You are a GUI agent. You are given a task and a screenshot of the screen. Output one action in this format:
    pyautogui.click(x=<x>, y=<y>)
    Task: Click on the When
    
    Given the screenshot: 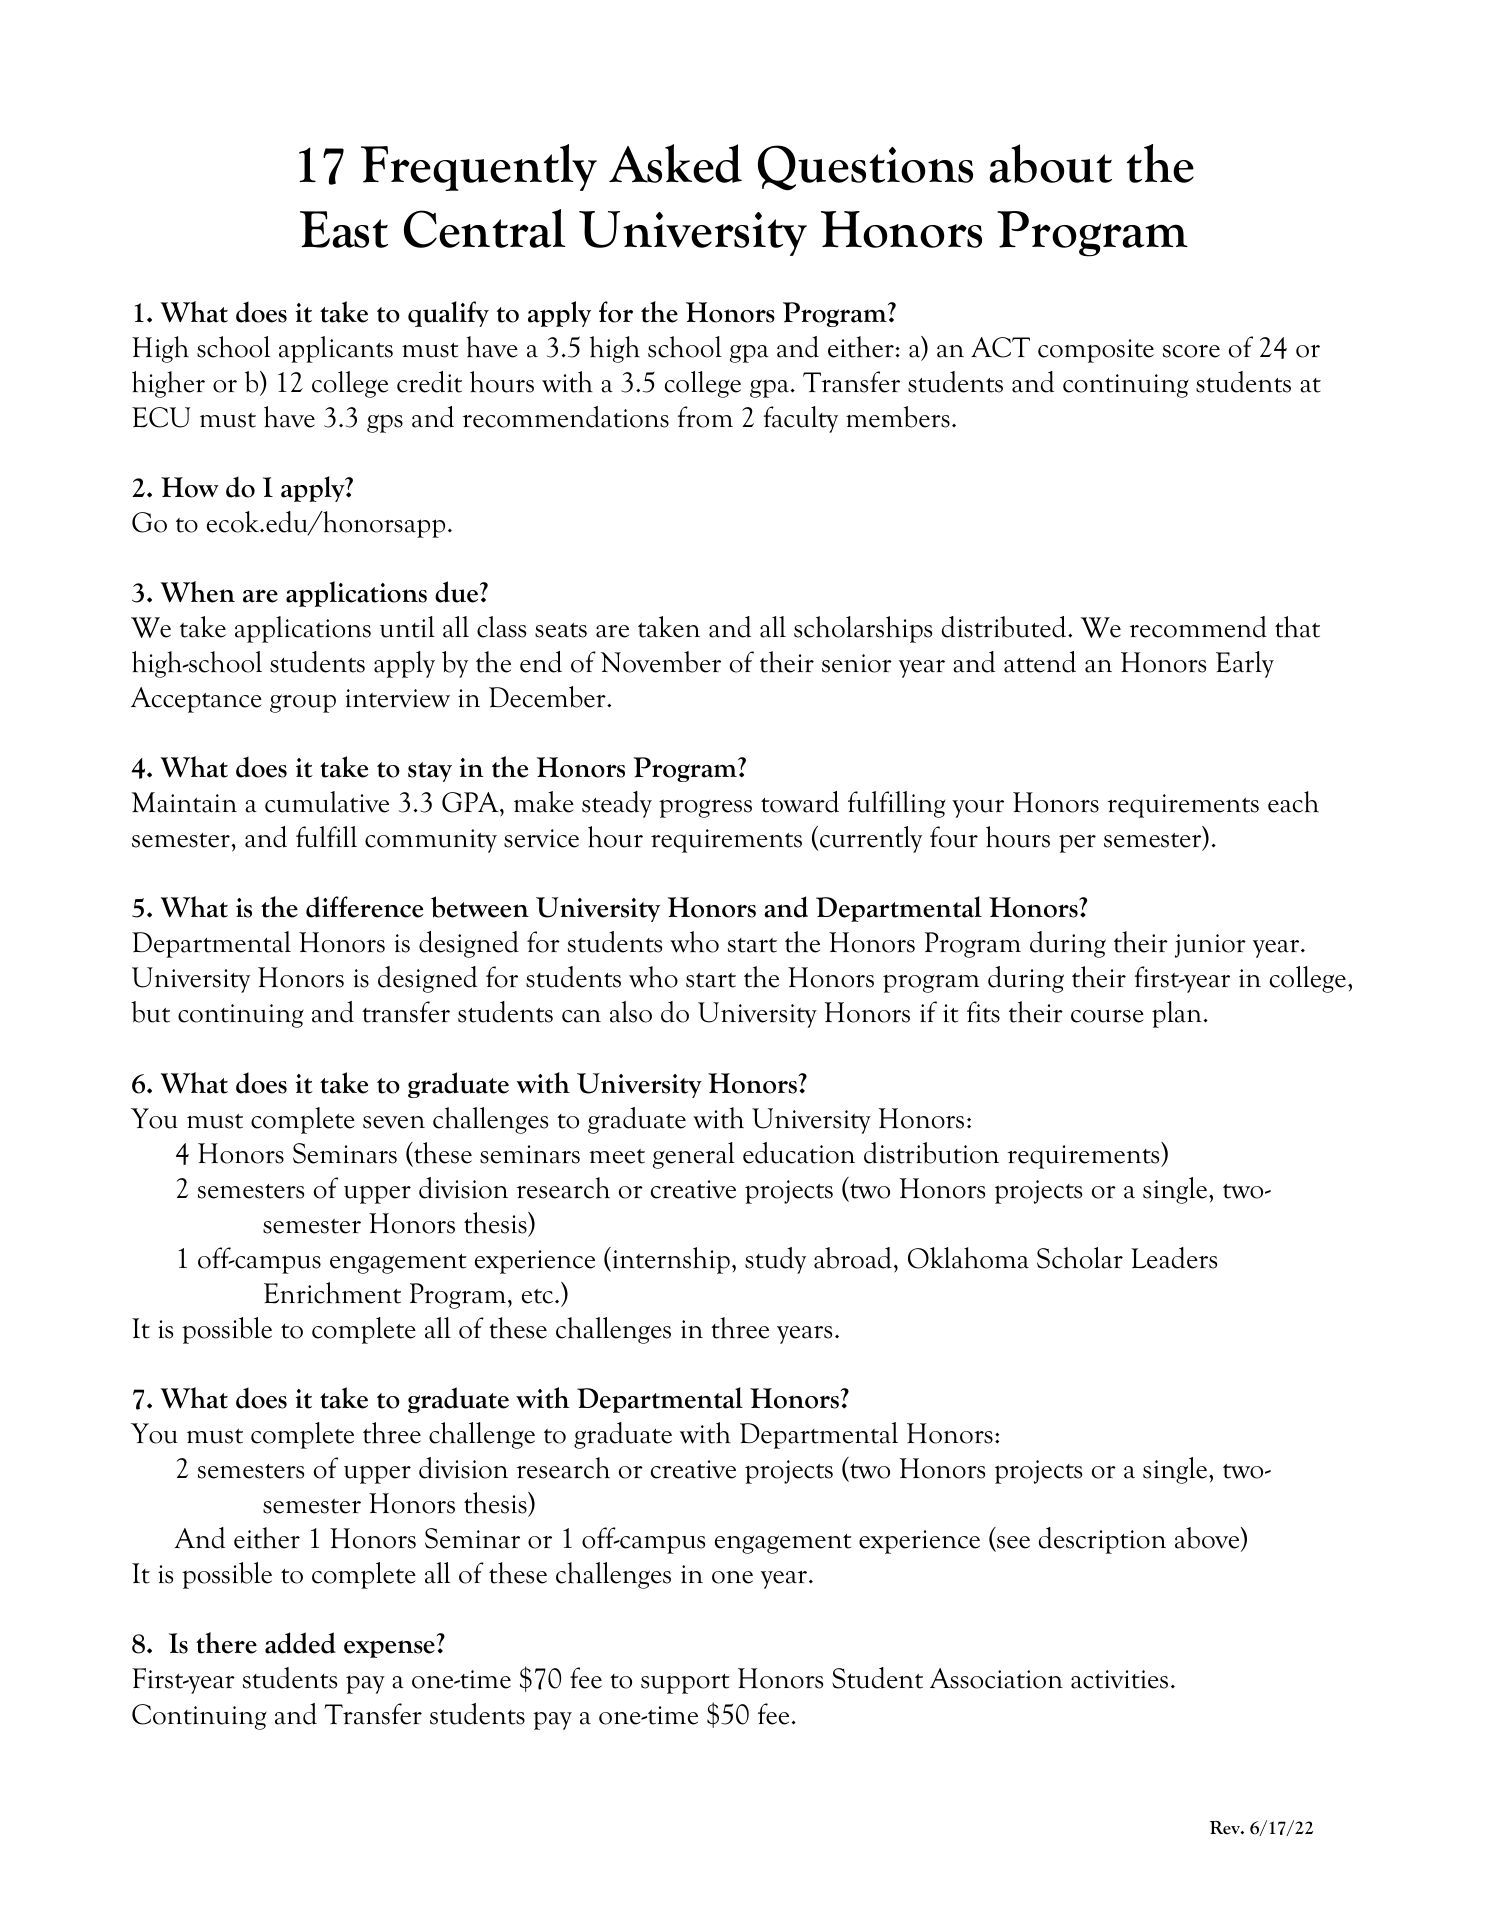 What is the action you would take?
    pyautogui.click(x=198, y=592)
